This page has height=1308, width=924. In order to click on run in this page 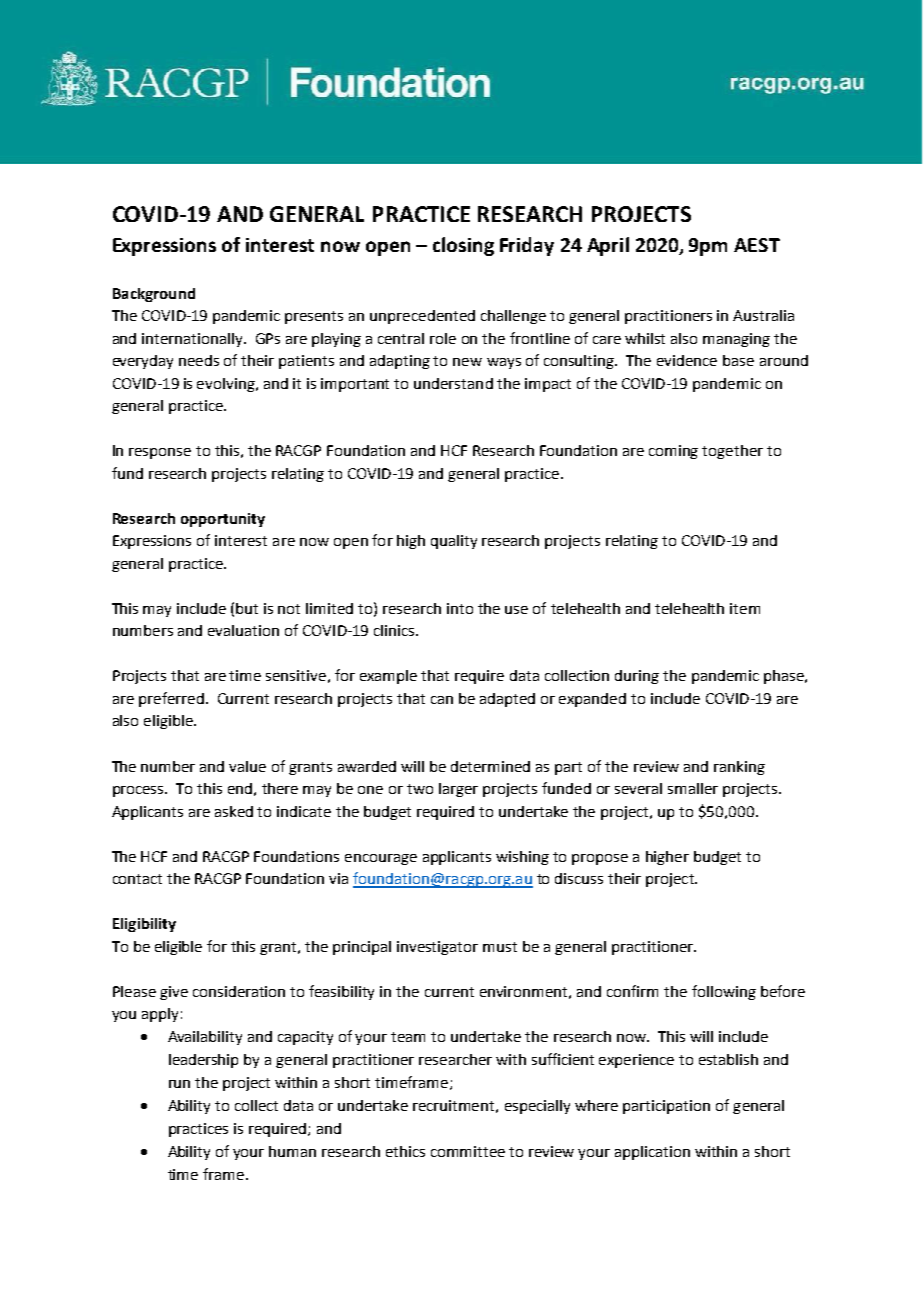, I will do `click(179, 1084)`.
